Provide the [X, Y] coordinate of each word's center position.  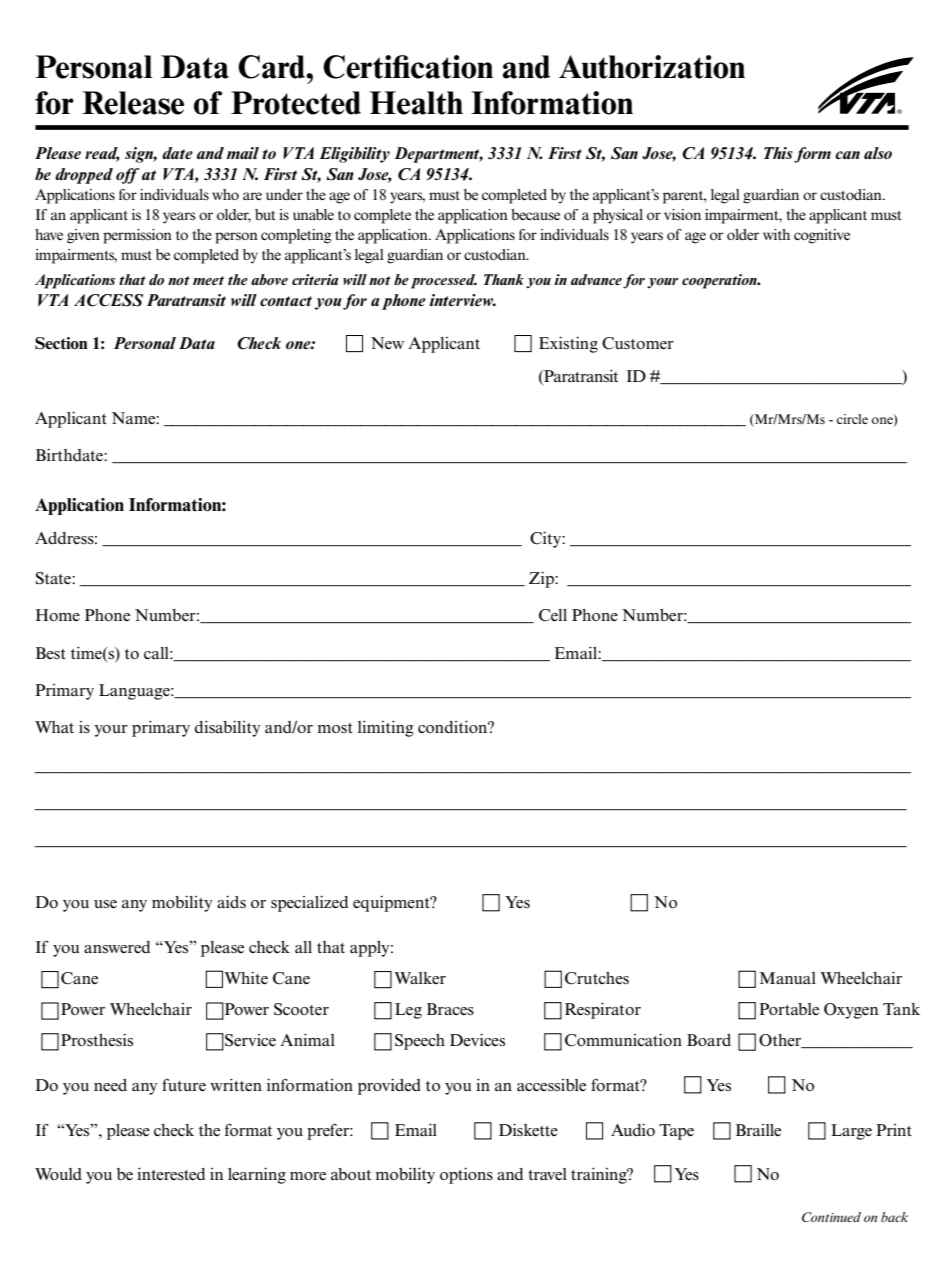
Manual [788, 978]
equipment [393, 904]
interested [171, 1174]
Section [61, 343]
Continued [831, 1217]
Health [416, 103]
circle [852, 419]
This [778, 153]
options [466, 1176]
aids [231, 902]
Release [133, 103]
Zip [542, 580]
